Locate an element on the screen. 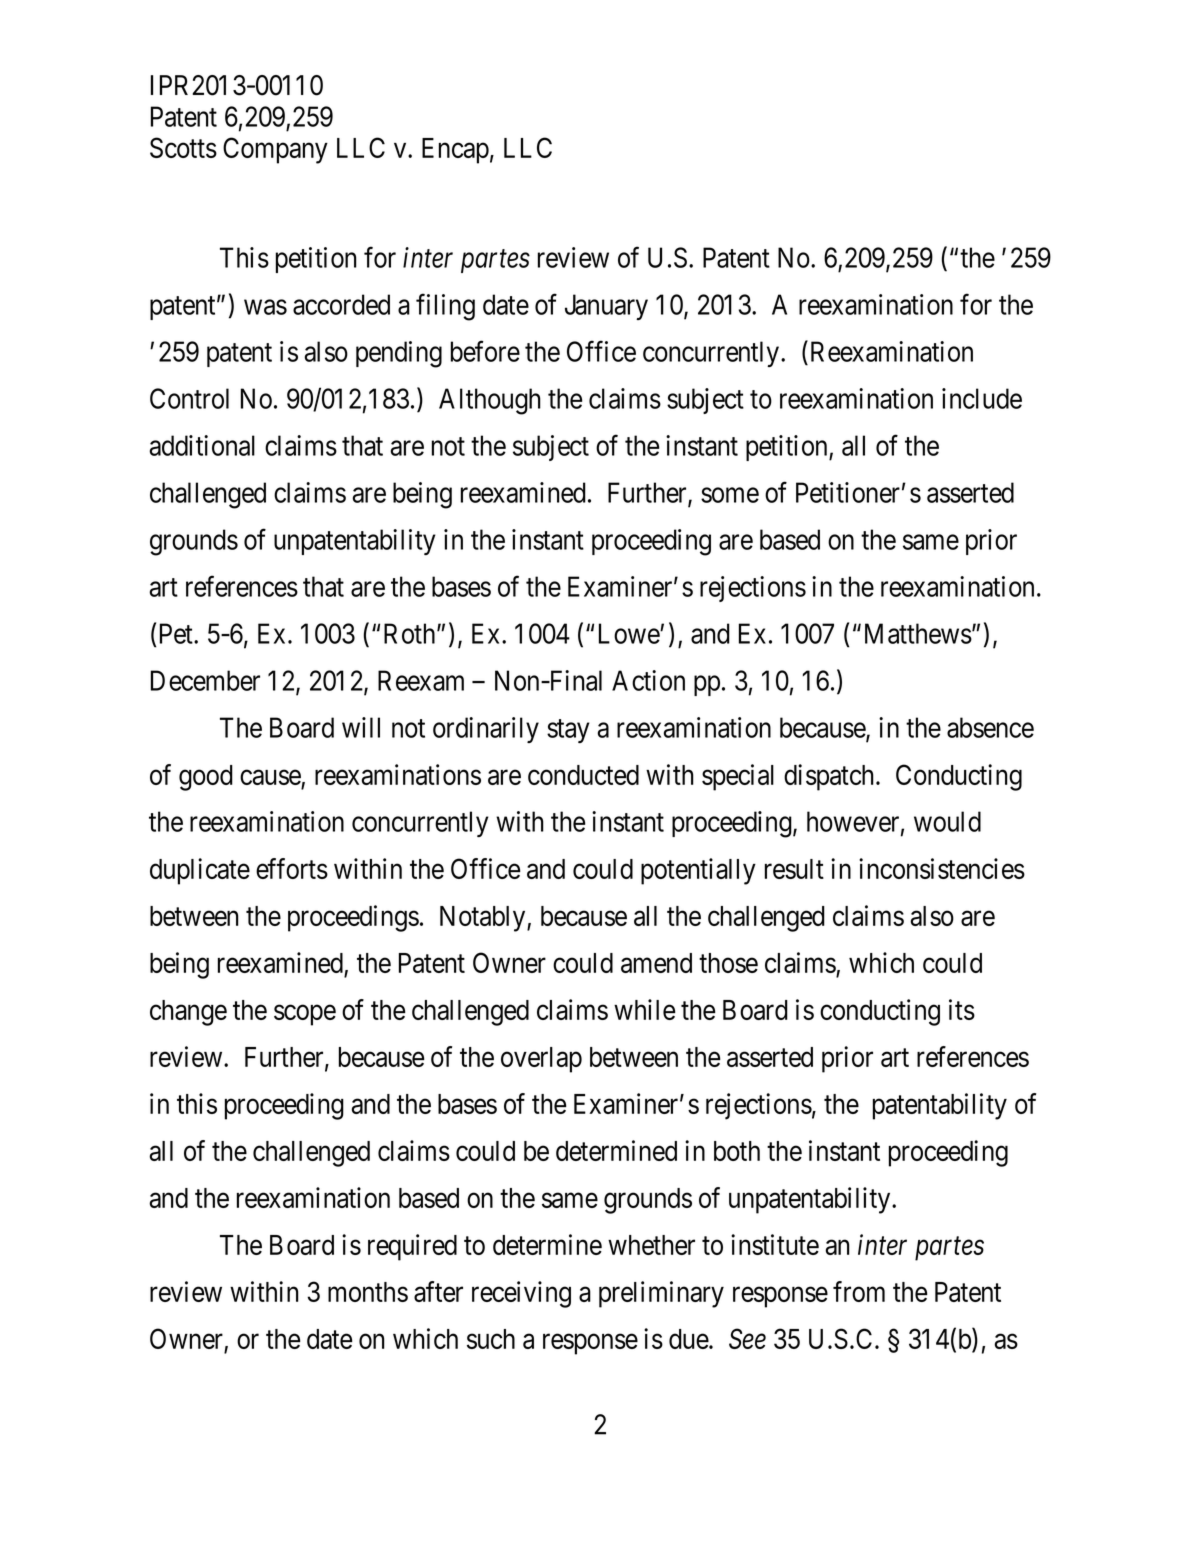 The image size is (1191, 1542). Matthews is located at coordinates (918, 633).
